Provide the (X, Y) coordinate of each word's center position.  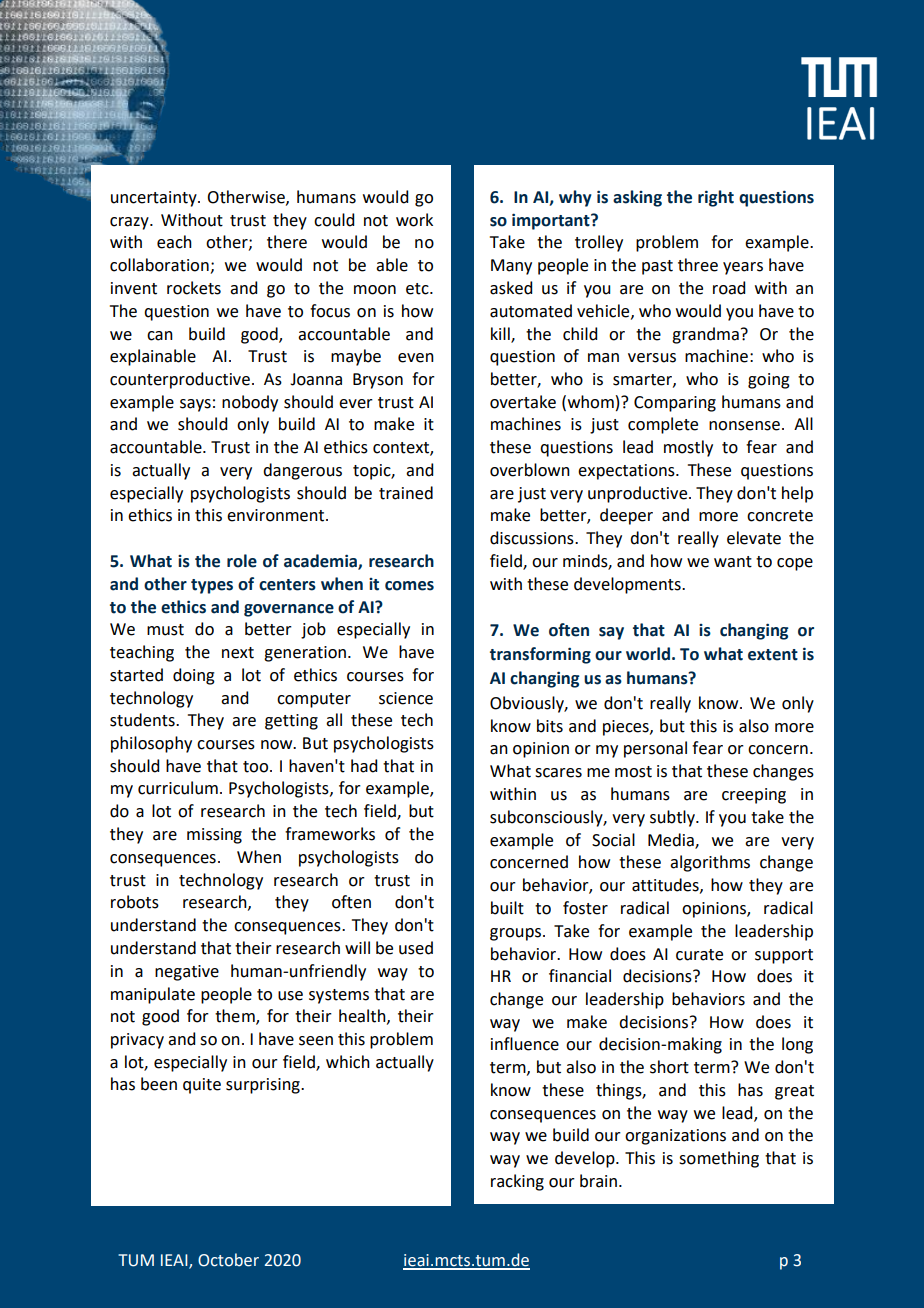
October (228, 1260)
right (716, 198)
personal (655, 749)
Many (511, 267)
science (406, 698)
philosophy (151, 744)
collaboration (160, 266)
